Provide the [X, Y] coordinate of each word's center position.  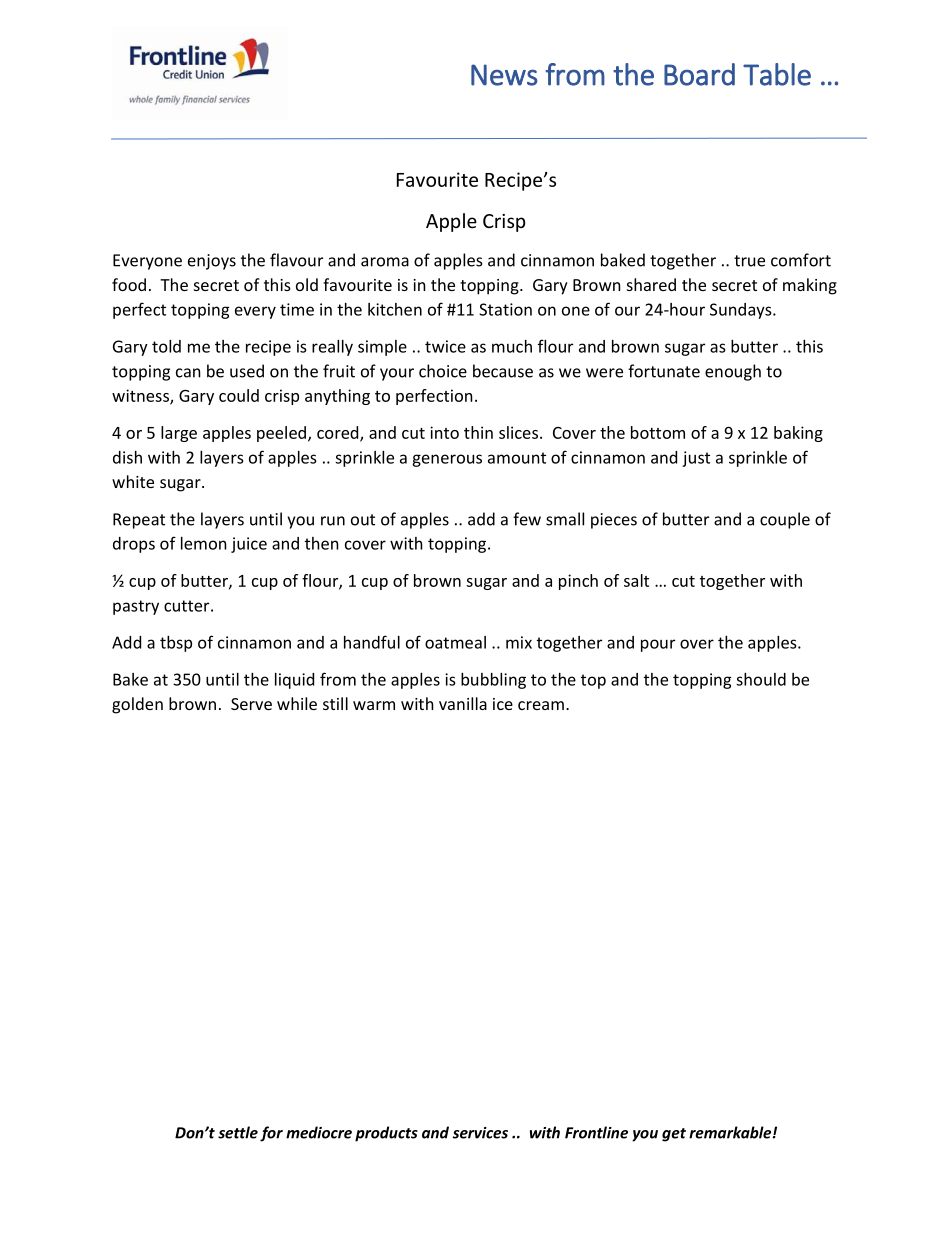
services [480, 1133]
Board [699, 74]
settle [238, 1132]
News [504, 75]
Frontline [596, 1132]
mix [519, 642]
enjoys [212, 262]
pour [658, 645]
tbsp [176, 644]
